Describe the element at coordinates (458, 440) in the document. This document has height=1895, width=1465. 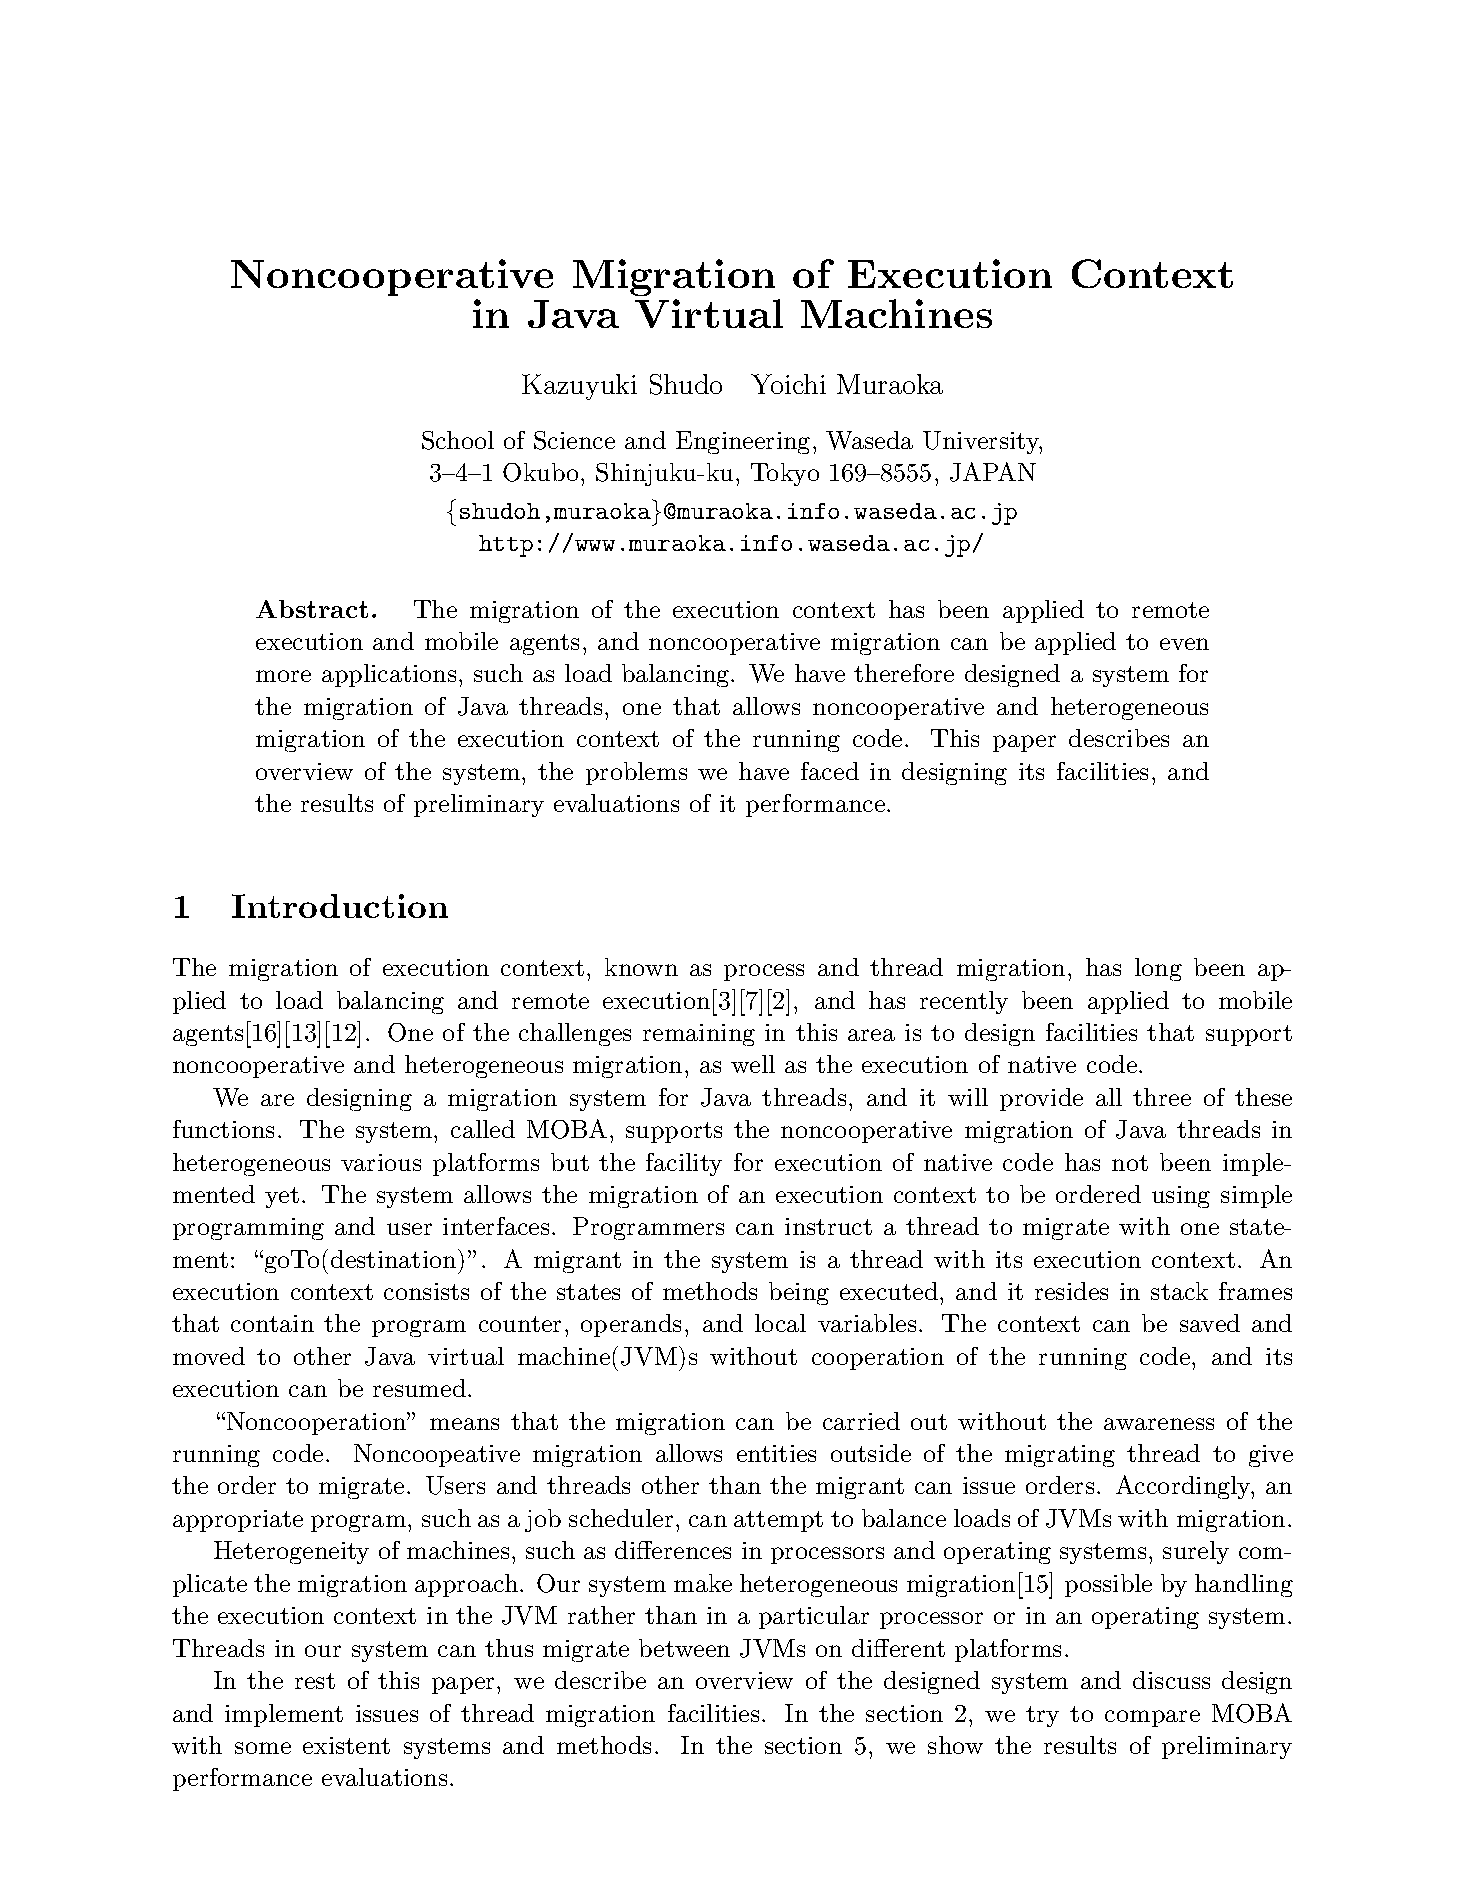
I see `School` at that location.
